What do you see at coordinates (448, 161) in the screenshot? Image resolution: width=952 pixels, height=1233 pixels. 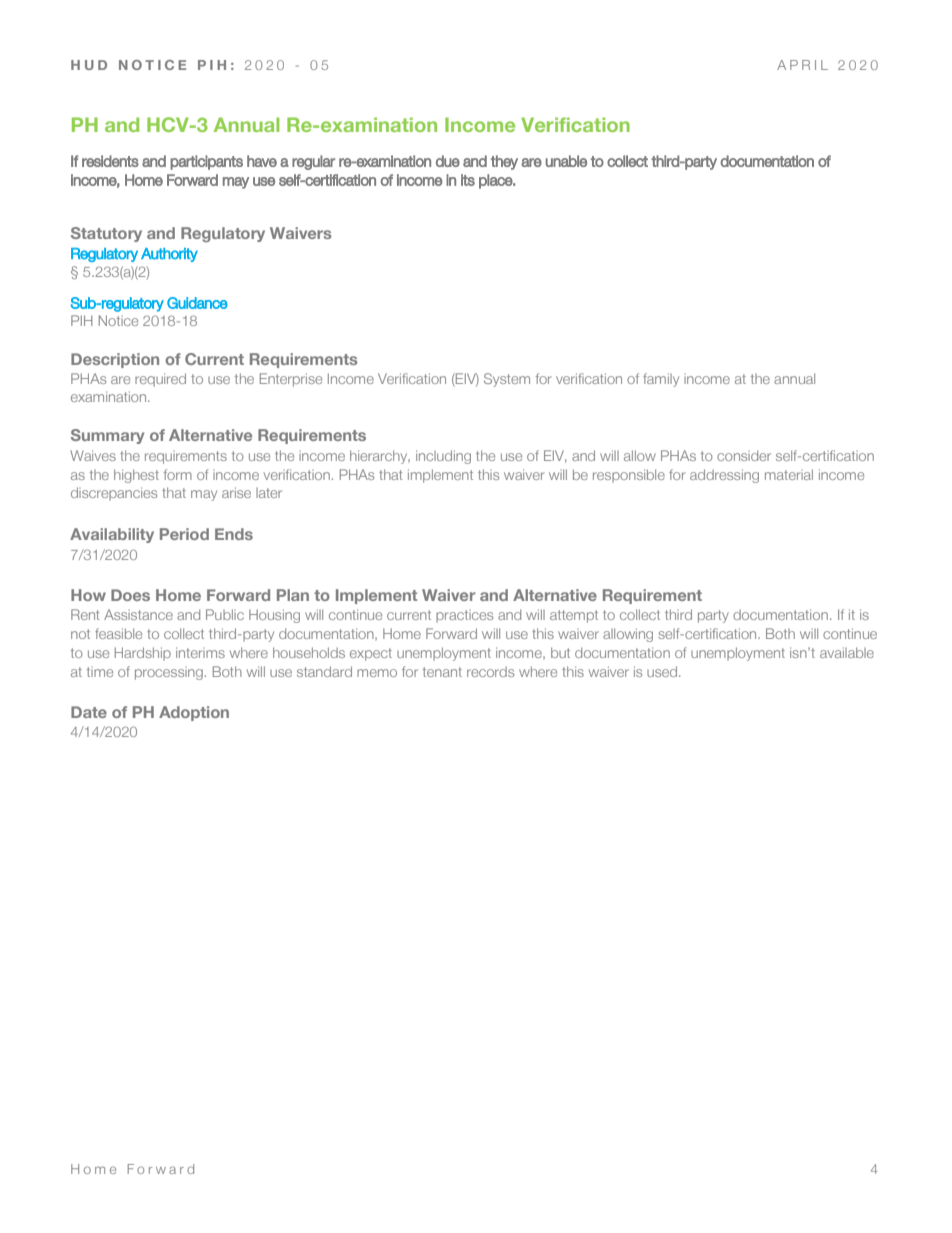 I see `due` at bounding box center [448, 161].
